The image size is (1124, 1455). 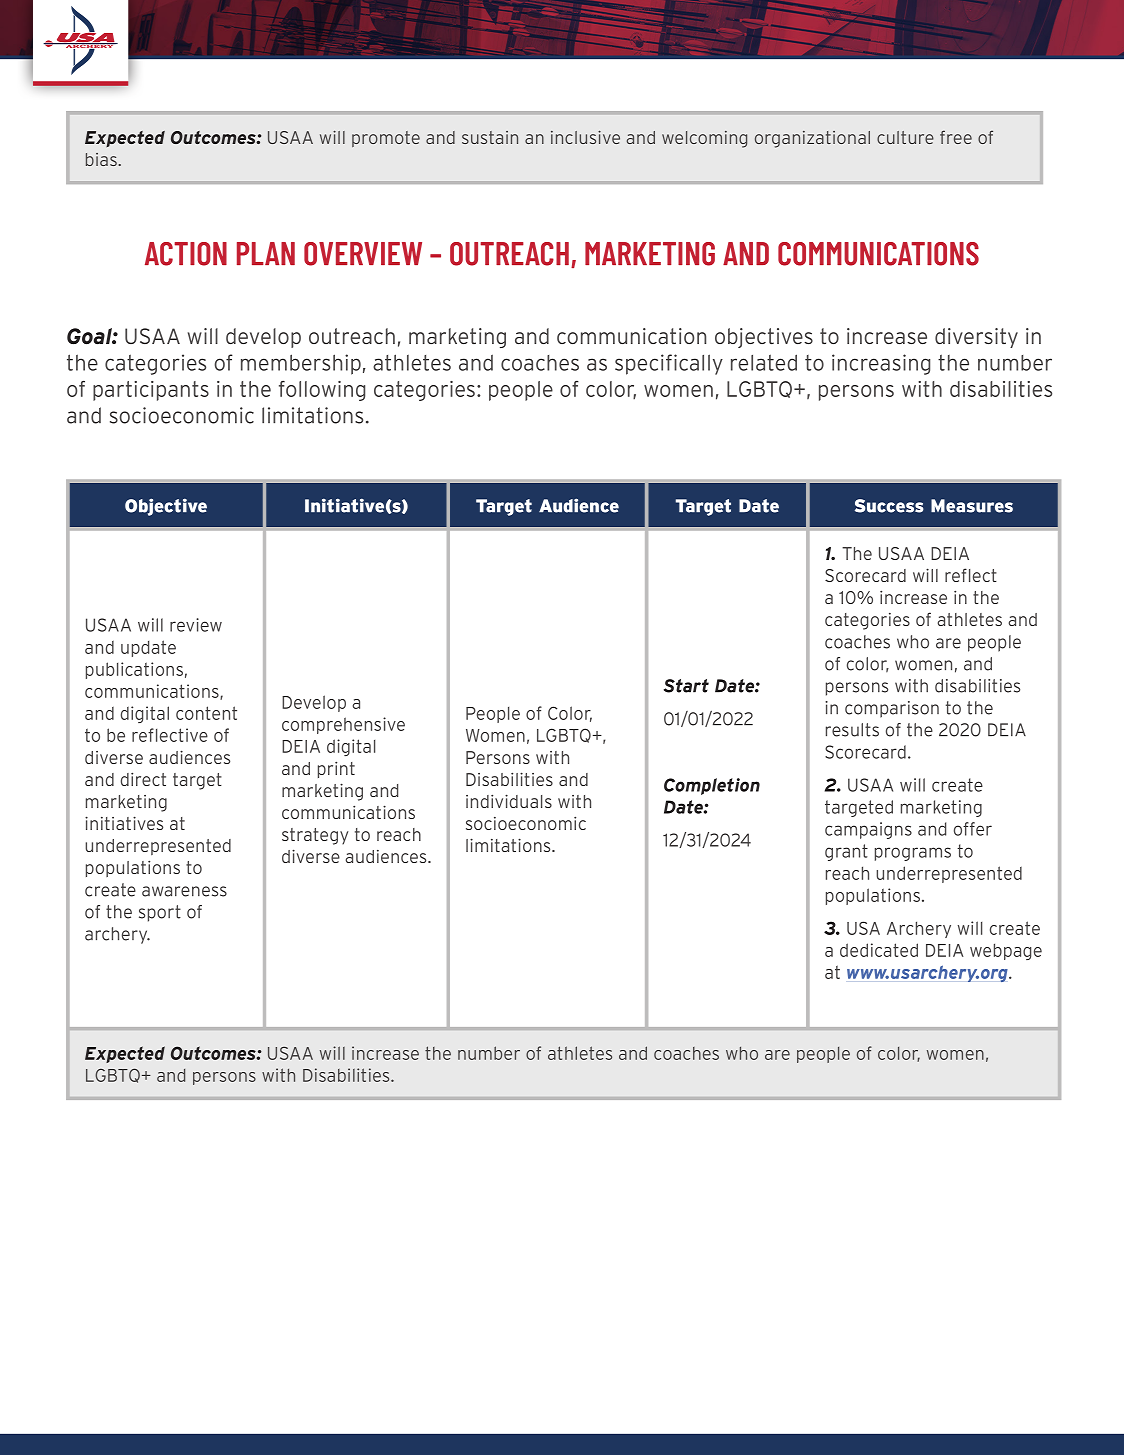 What do you see at coordinates (509, 801) in the screenshot?
I see `individuals` at bounding box center [509, 801].
